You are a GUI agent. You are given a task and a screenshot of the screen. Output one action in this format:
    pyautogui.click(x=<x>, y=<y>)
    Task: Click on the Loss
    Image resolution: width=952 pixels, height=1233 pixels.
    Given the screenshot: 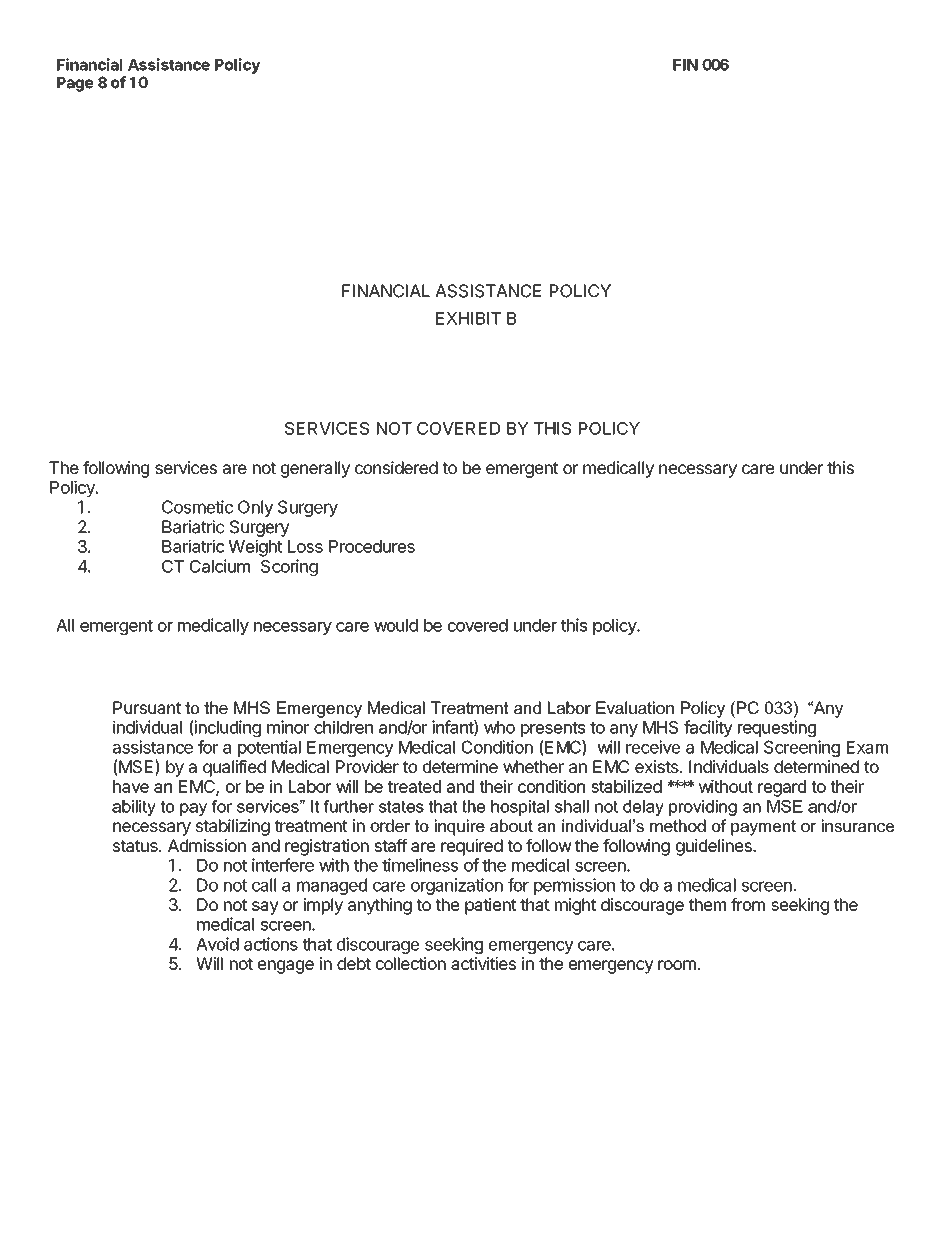 What is the action you would take?
    pyautogui.click(x=305, y=546)
